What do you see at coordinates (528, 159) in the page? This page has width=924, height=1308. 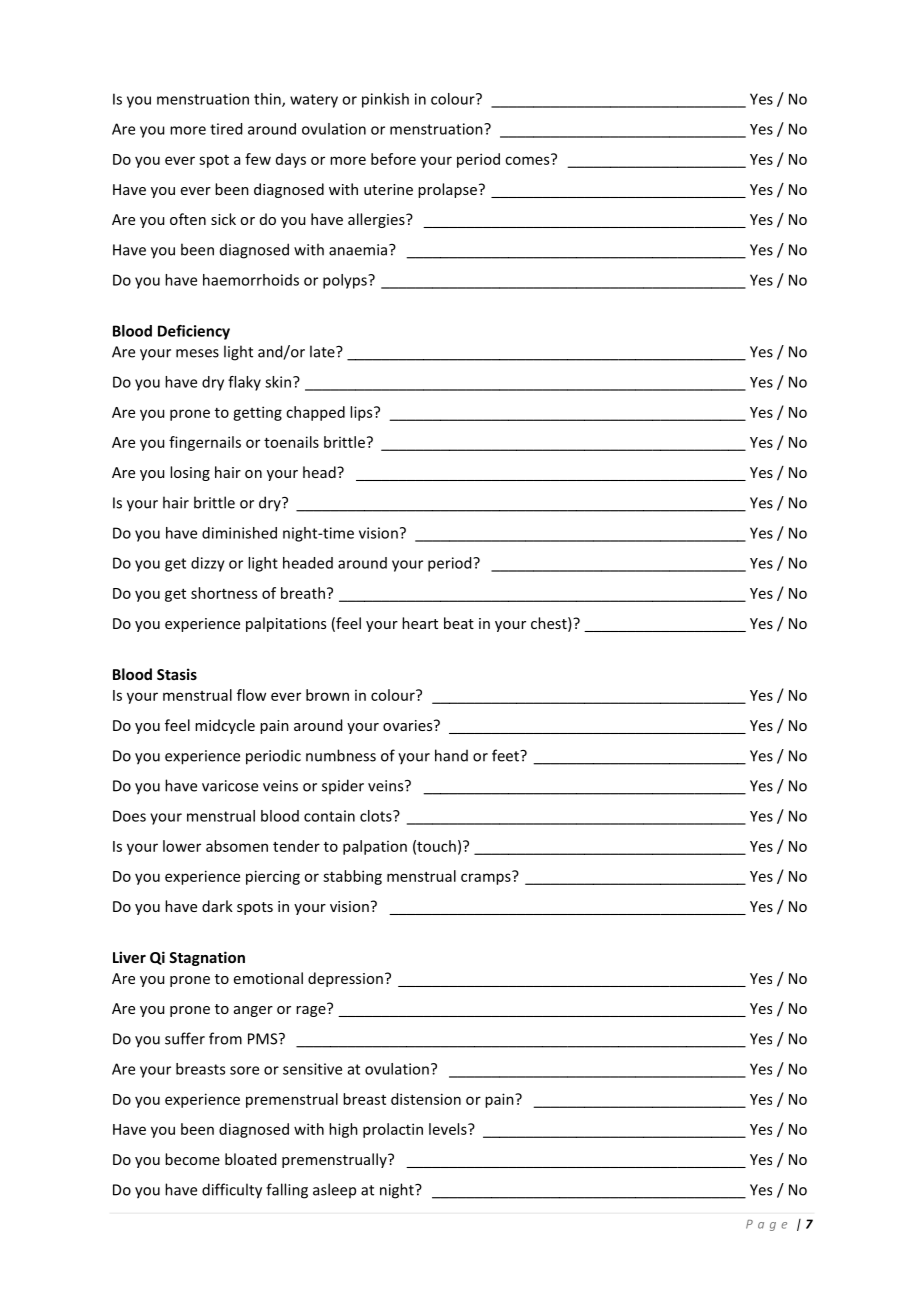 I see `comes` at bounding box center [528, 159].
